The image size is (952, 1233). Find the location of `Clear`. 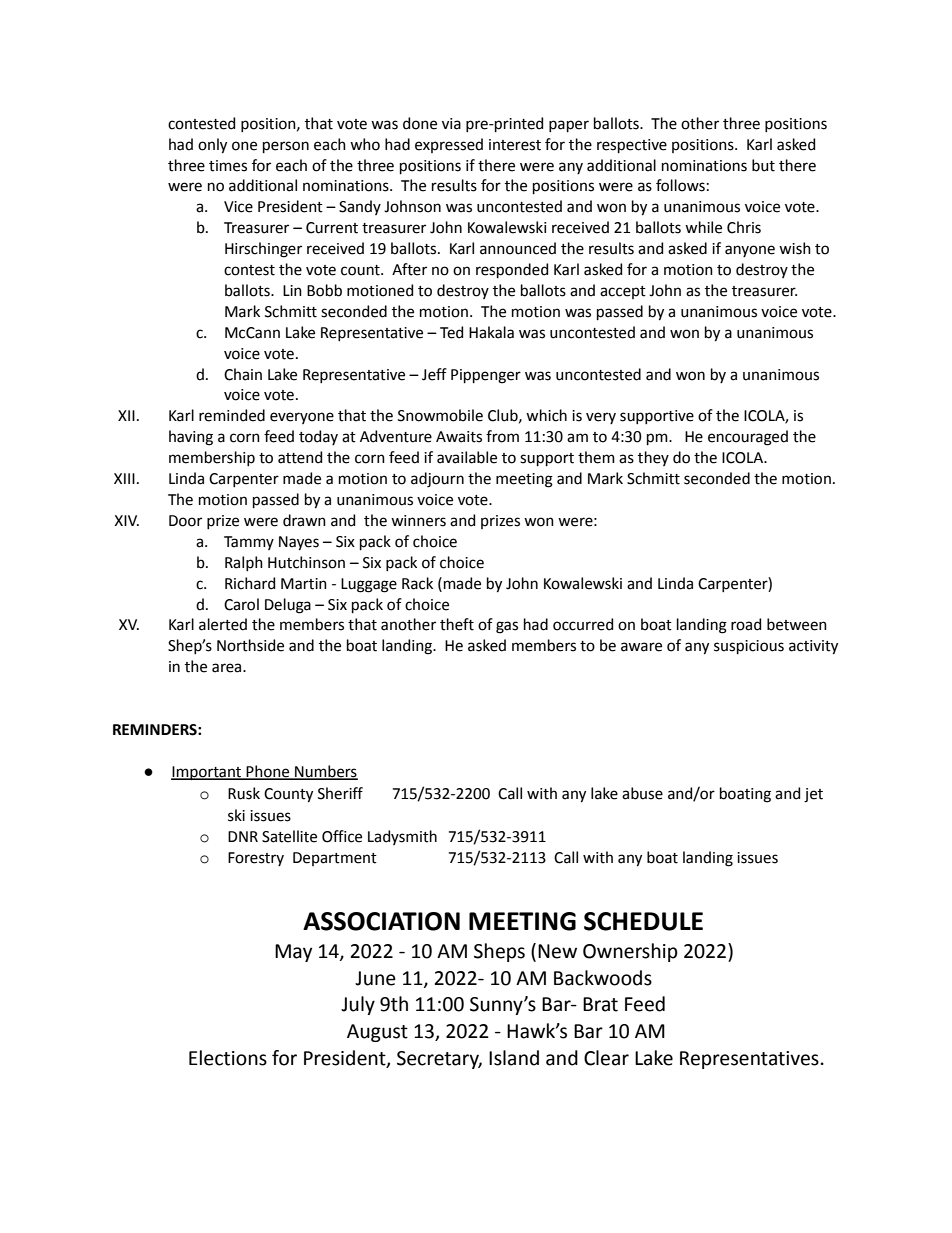

Clear is located at coordinates (606, 1058).
